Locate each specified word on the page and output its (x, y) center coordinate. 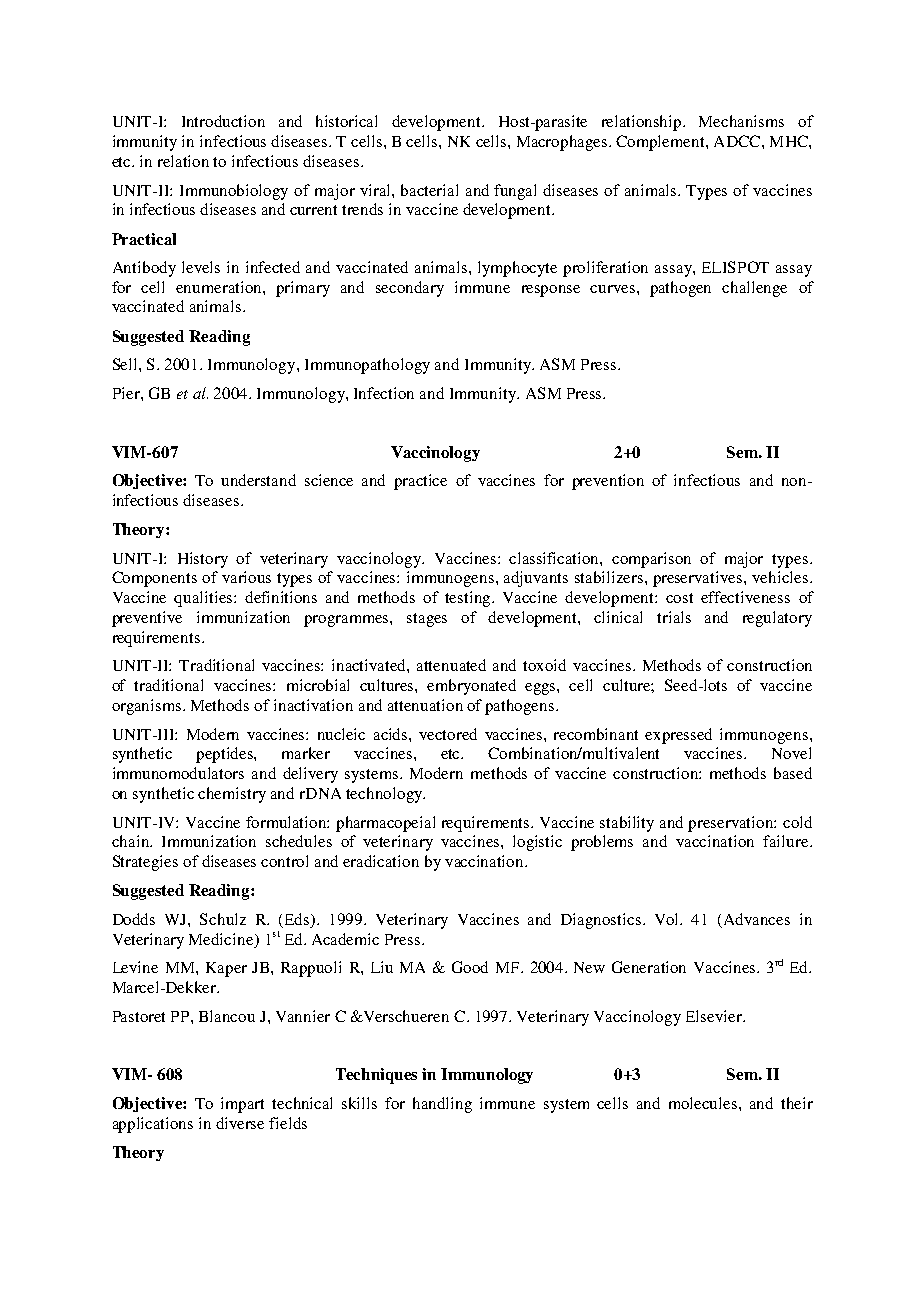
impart (242, 1105)
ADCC (738, 141)
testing (469, 599)
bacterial (429, 190)
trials (674, 617)
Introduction (223, 121)
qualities (204, 599)
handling (442, 1105)
